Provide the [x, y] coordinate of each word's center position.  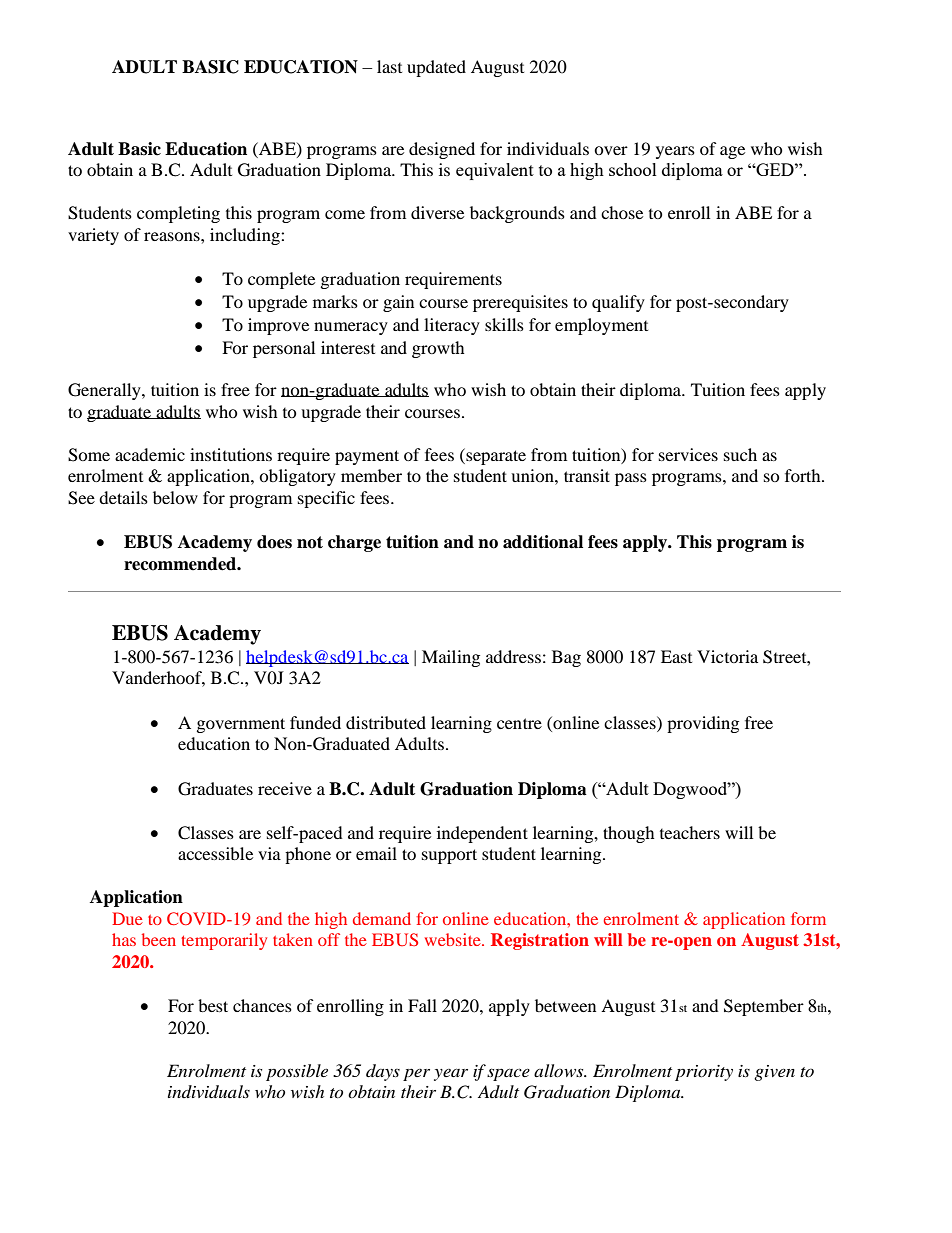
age [732, 152]
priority [704, 1073]
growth [438, 349]
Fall [422, 1005]
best [213, 1005]
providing [703, 724]
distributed [386, 722]
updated [436, 68]
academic [150, 454]
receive [285, 788]
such [740, 454]
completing [178, 214]
